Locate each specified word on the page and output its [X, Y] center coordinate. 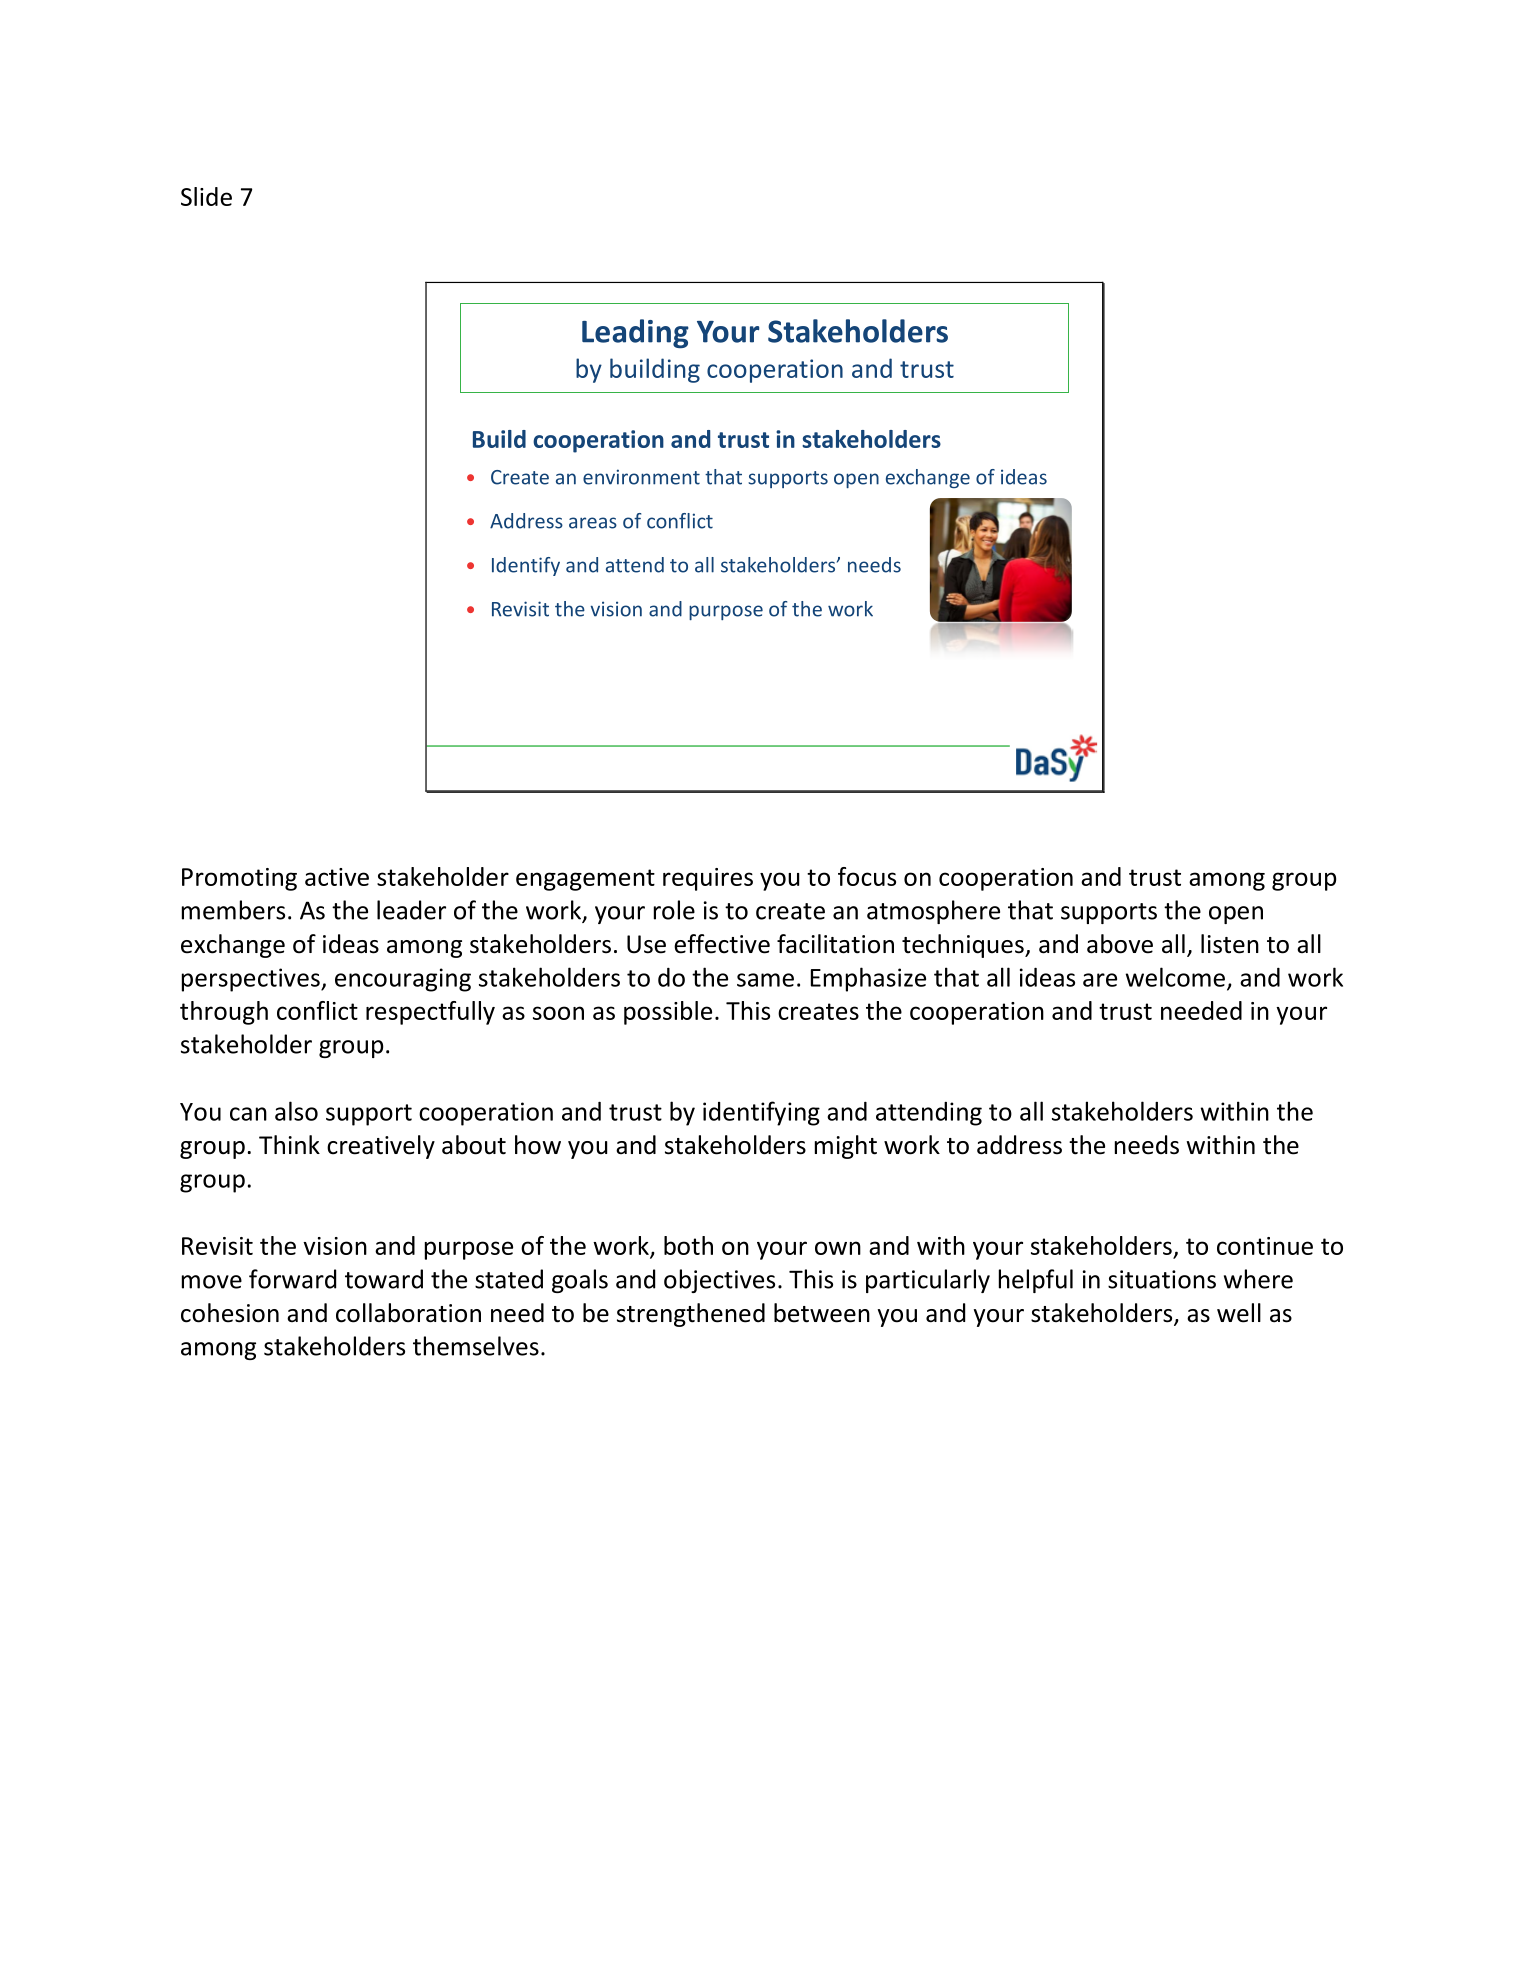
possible [668, 1013]
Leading [635, 334]
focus [867, 876]
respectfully [430, 1013]
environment [641, 477]
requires [708, 879]
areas [593, 523]
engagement [585, 880]
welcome [1175, 977]
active [337, 877]
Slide [206, 196]
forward [292, 1279]
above [1120, 944]
